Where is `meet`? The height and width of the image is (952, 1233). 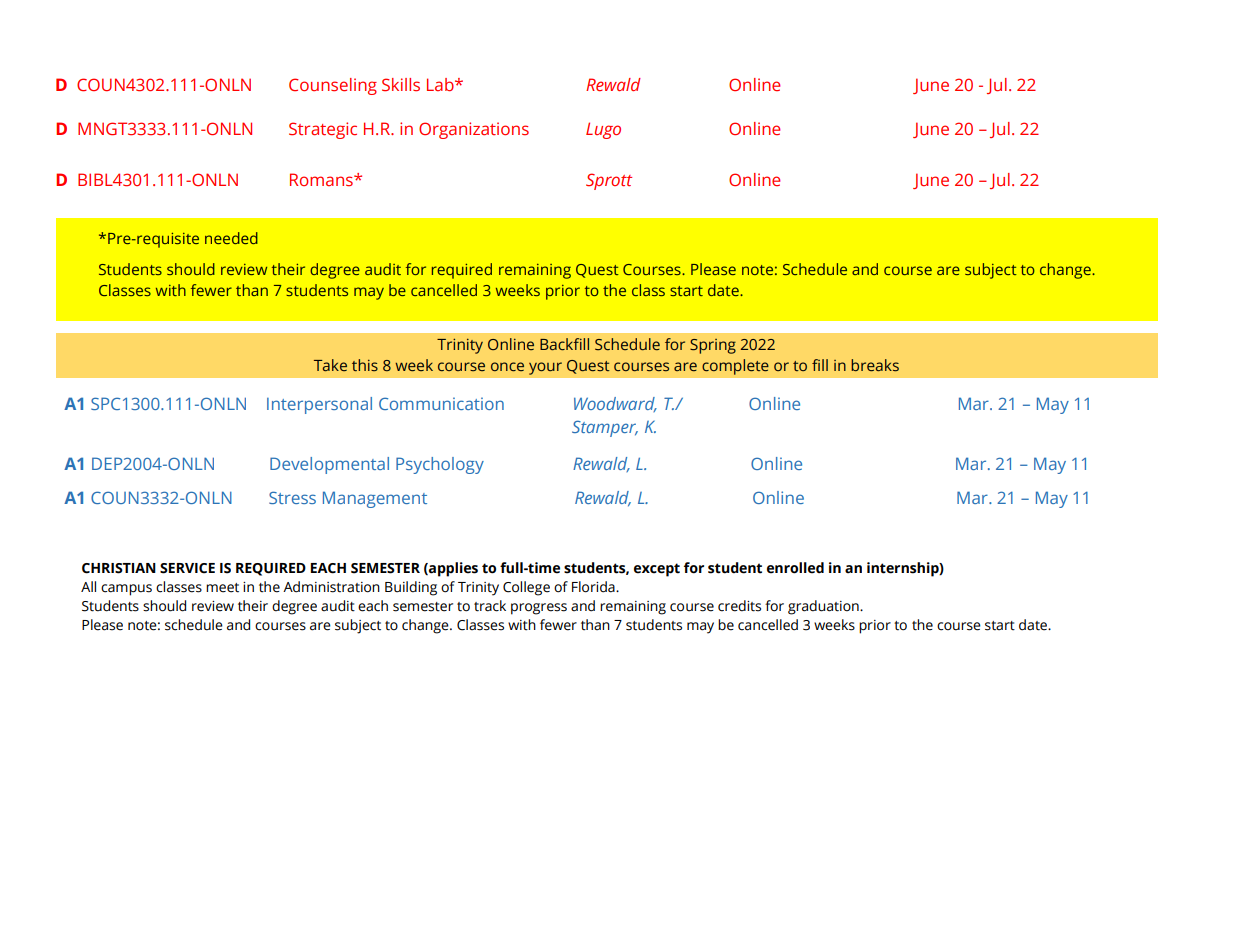 meet is located at coordinates (222, 588).
